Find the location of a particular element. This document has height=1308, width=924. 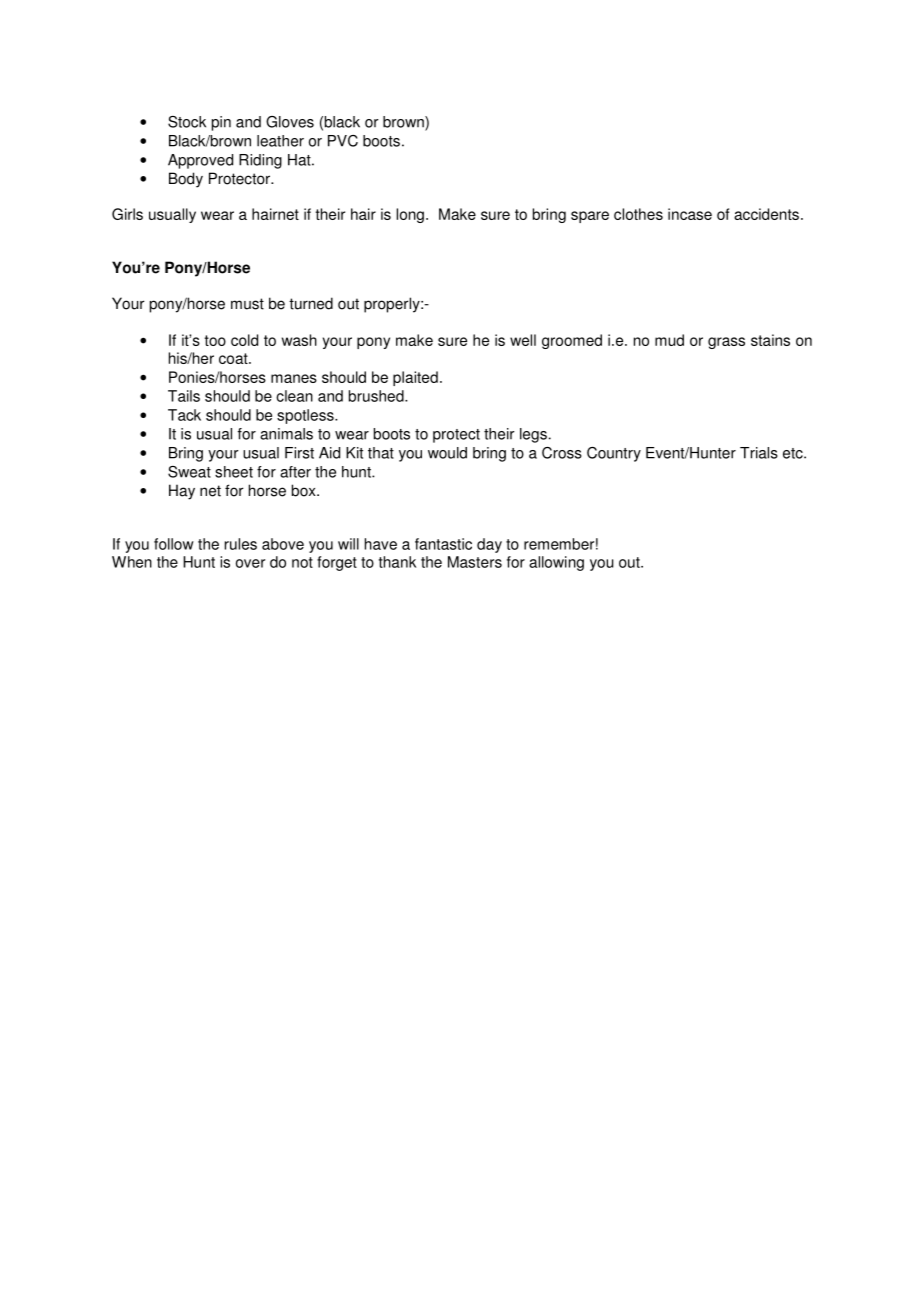

pin is located at coordinates (221, 123).
